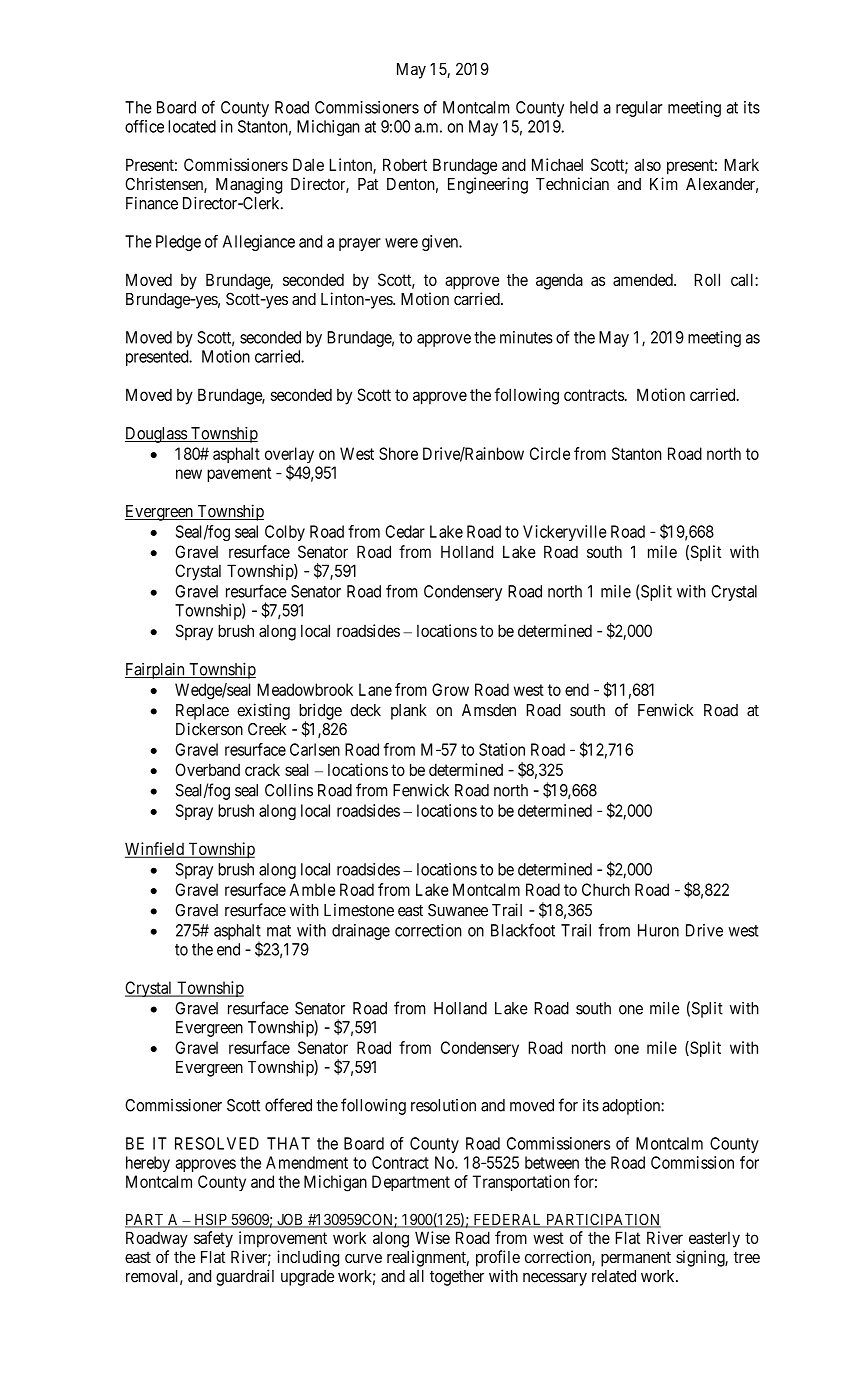  I want to click on Station, so click(502, 749).
